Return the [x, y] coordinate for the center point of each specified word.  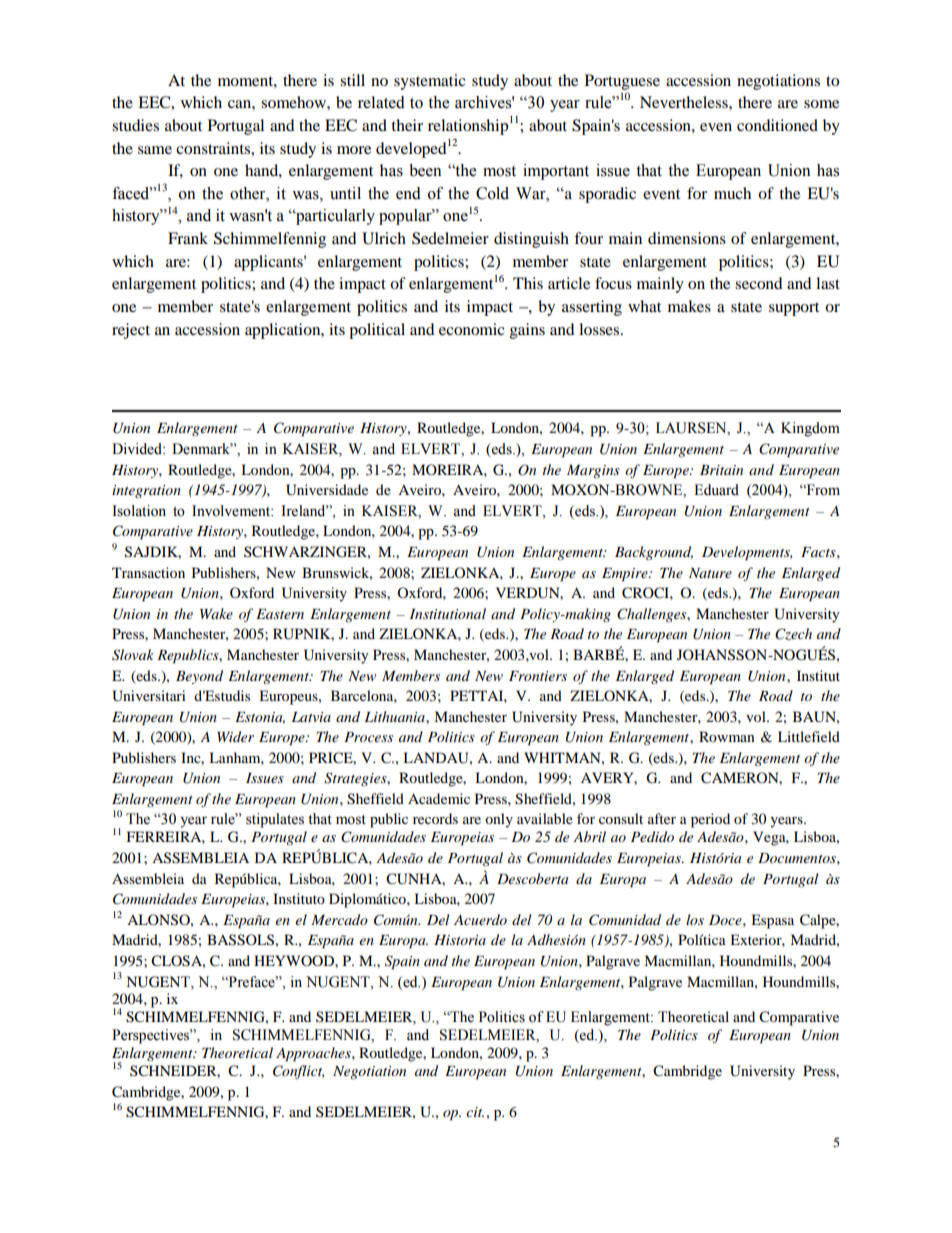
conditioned [777, 125]
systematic [430, 82]
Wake [216, 613]
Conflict [298, 1072]
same [155, 150]
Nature [710, 573]
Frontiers [538, 676]
